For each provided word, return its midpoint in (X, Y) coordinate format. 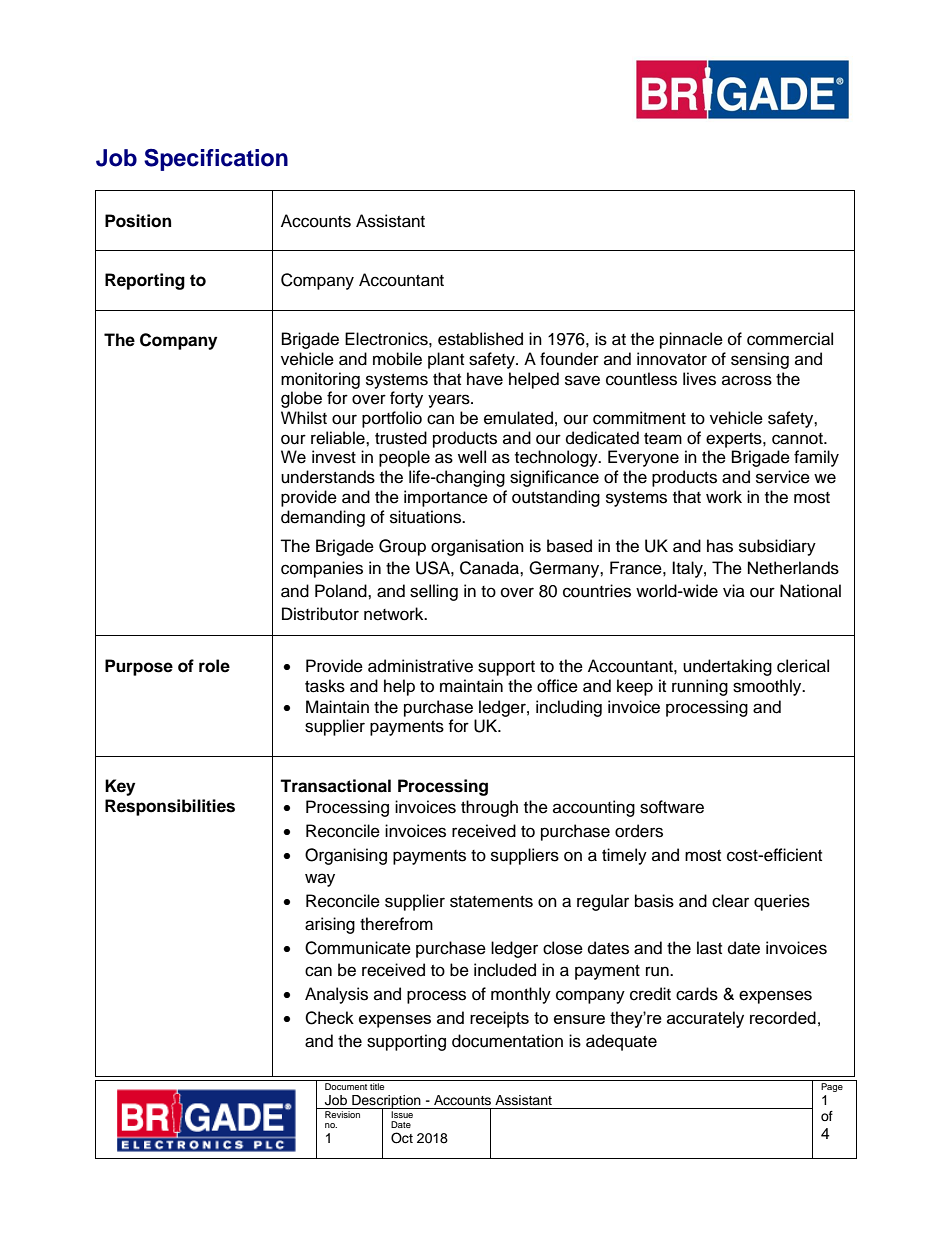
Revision (343, 1113)
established (480, 339)
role (214, 666)
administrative (420, 666)
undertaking (727, 667)
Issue (403, 1113)
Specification (216, 160)
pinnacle (691, 340)
